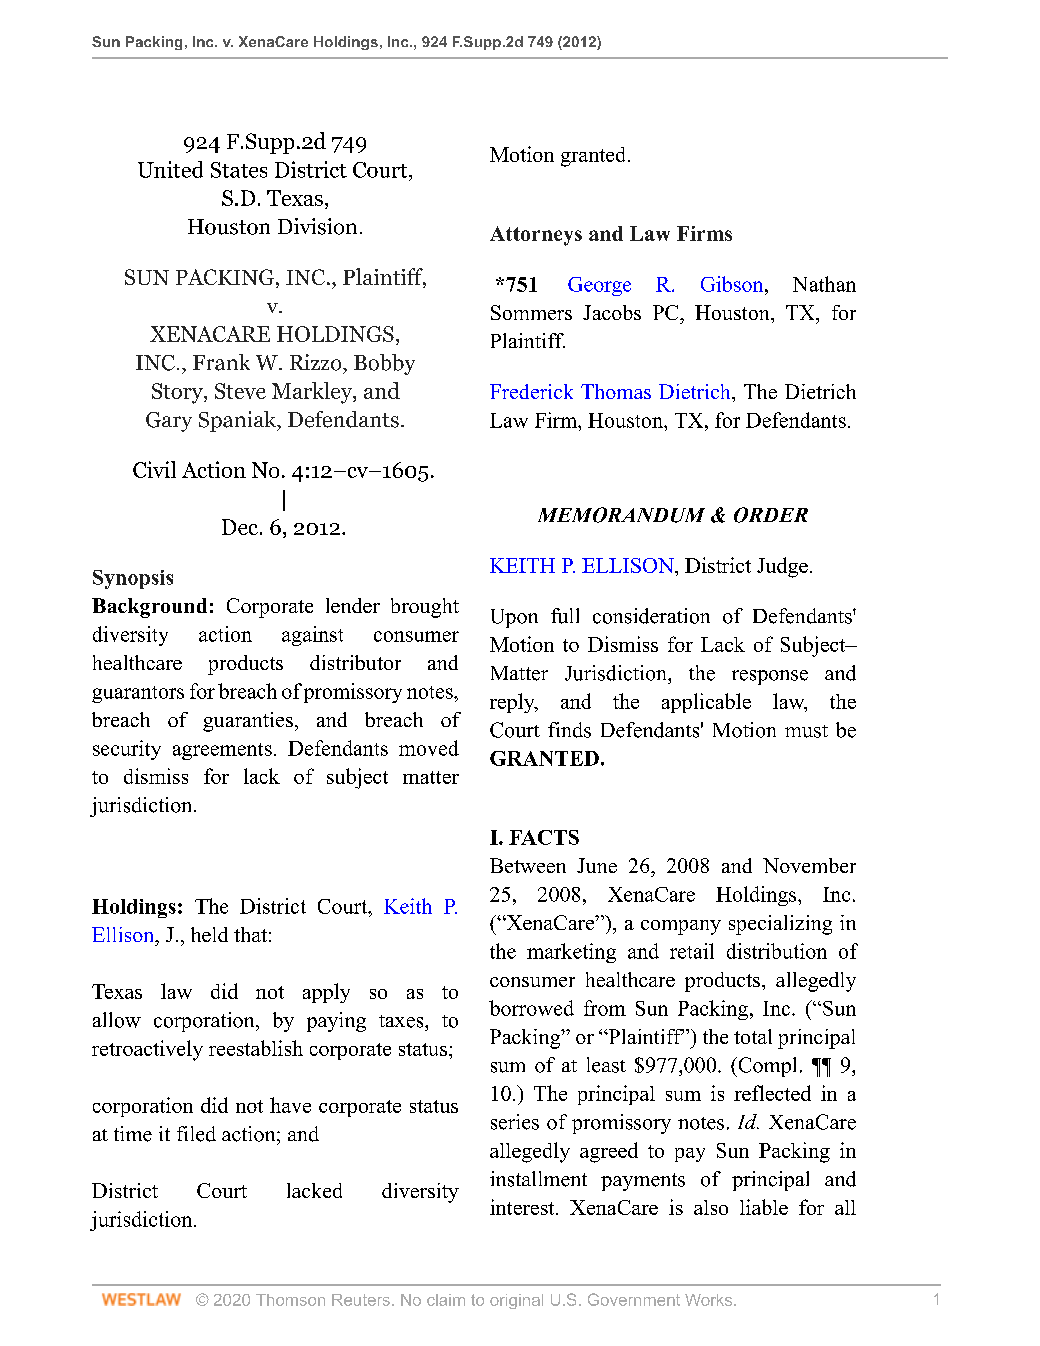  What do you see at coordinates (536, 236) in the screenshot?
I see `Attorneys` at bounding box center [536, 236].
